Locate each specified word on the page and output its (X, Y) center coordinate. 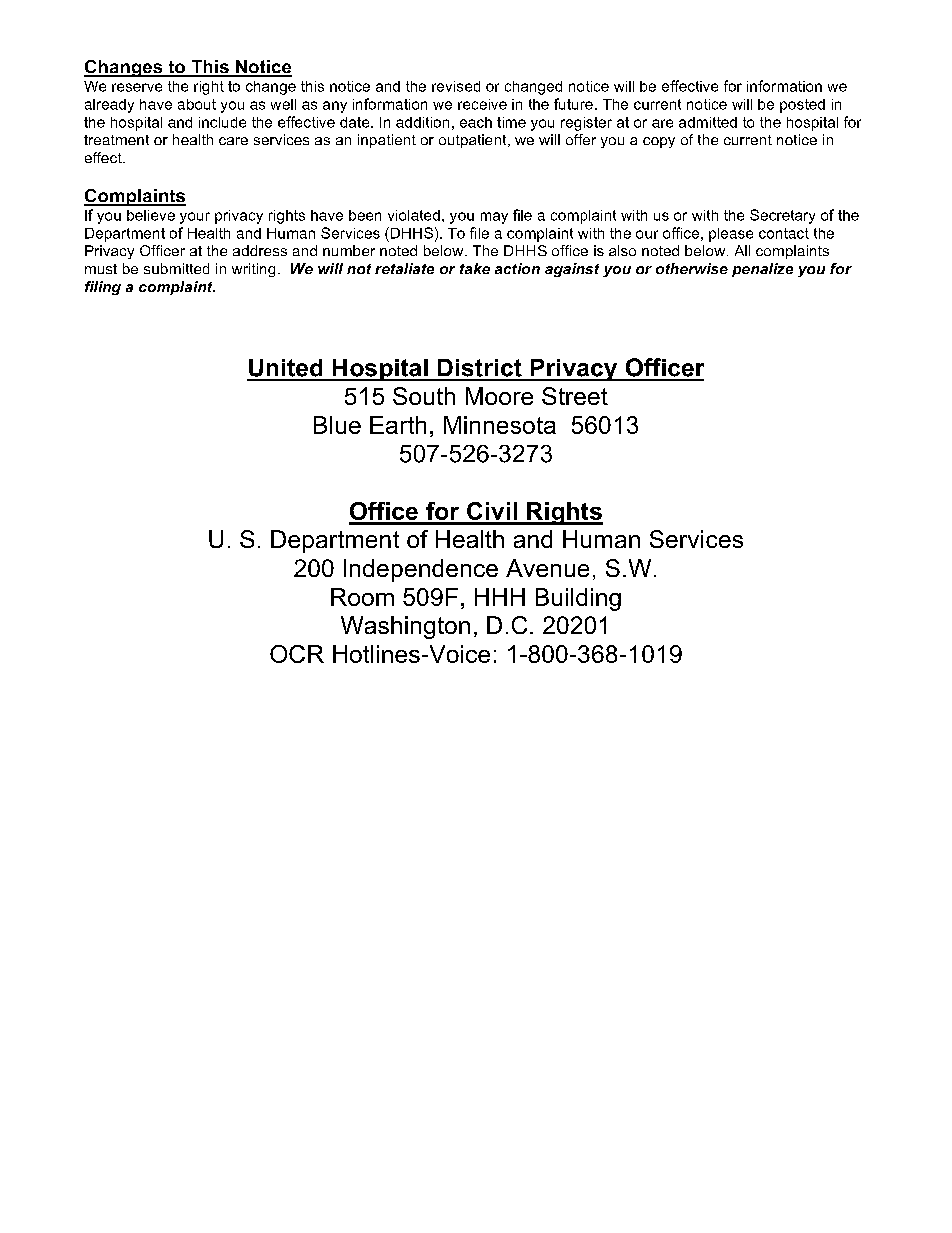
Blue (337, 425)
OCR (297, 654)
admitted (708, 122)
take (475, 268)
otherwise (692, 268)
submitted (176, 268)
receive (482, 104)
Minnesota (500, 425)
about (197, 104)
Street (575, 396)
